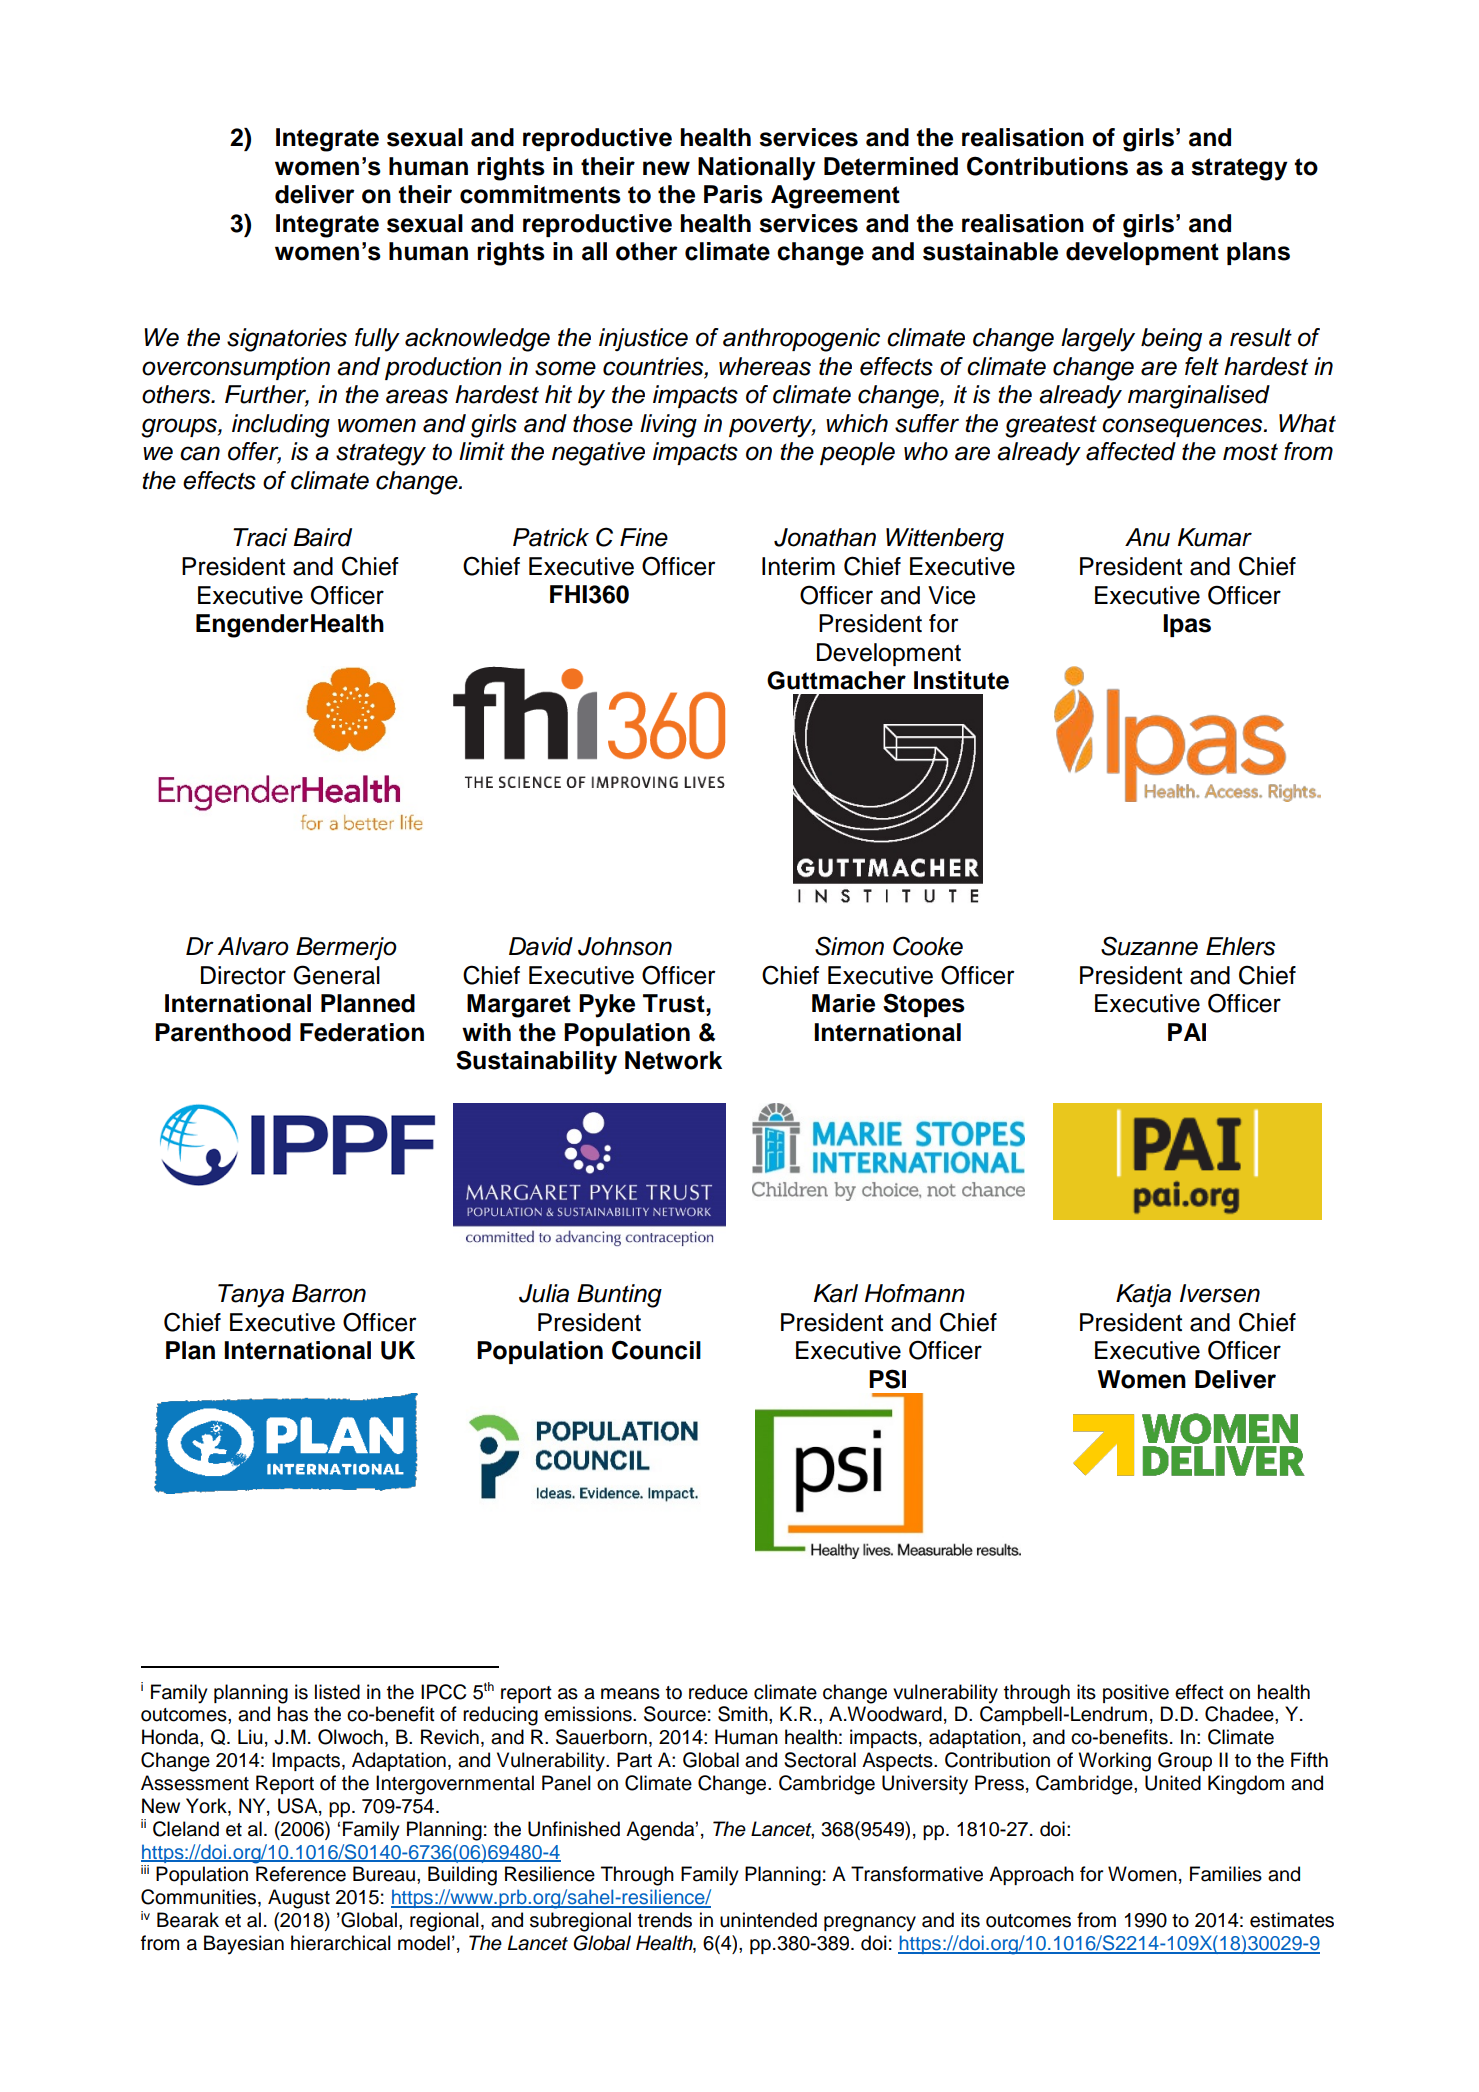 This image has height=2092, width=1479. Describe the element at coordinates (656, 1350) in the image. I see `Council` at that location.
